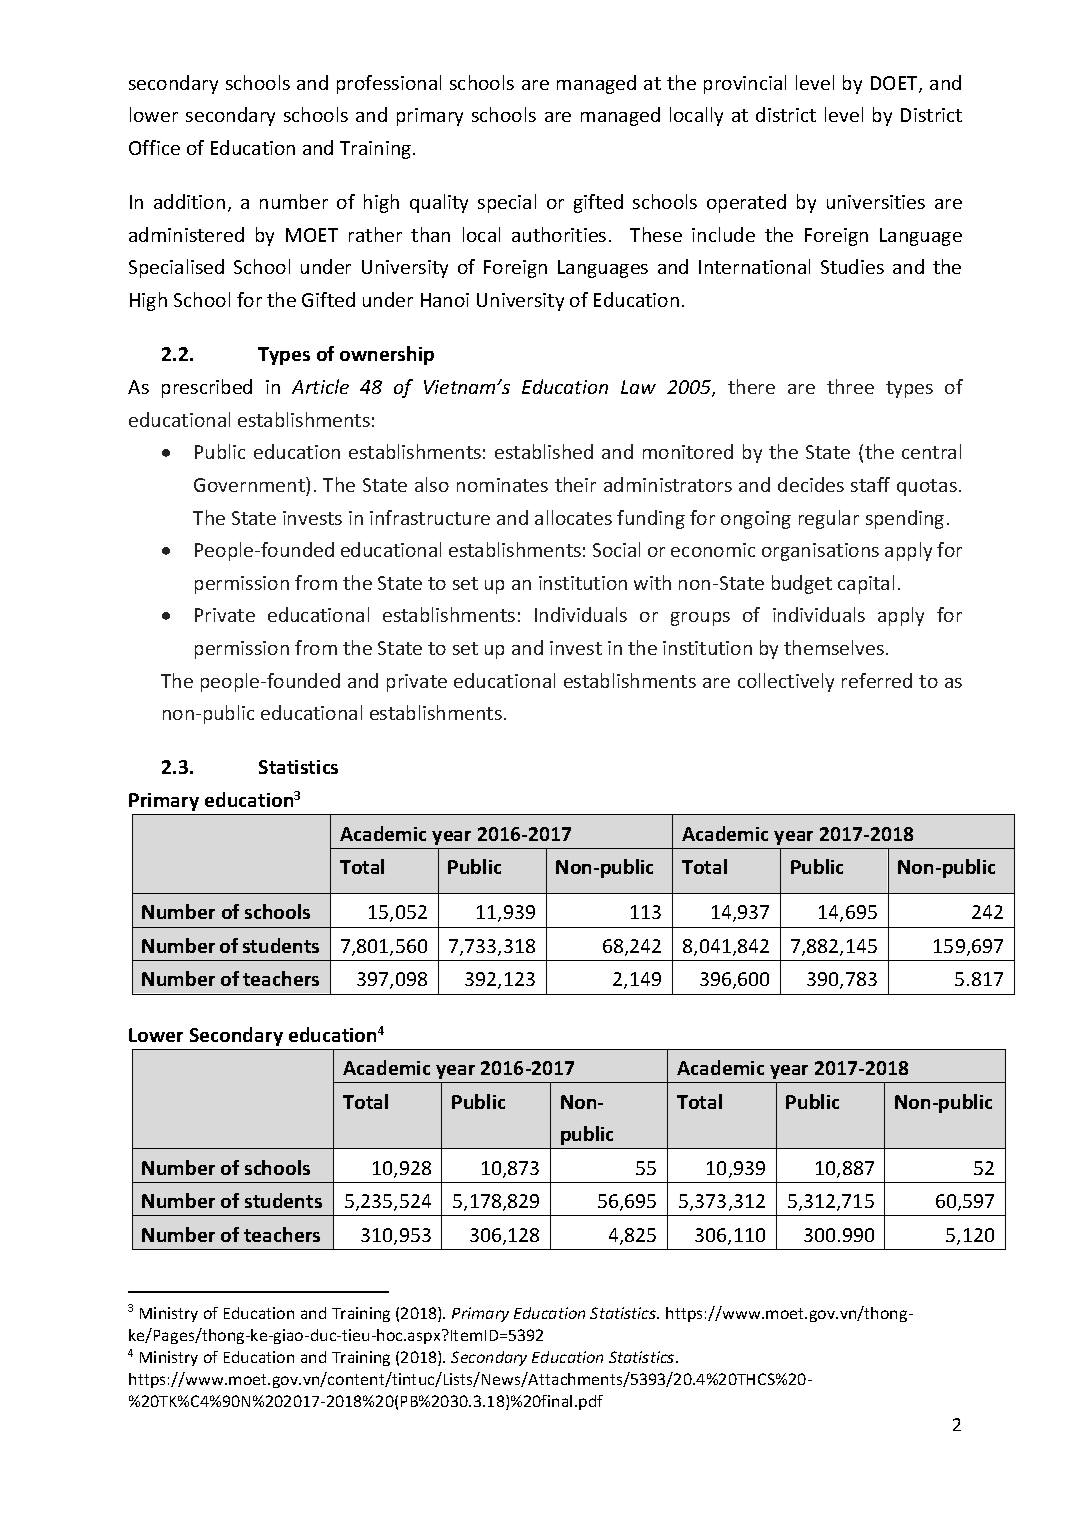 The height and width of the page is (1525, 1078). Describe the element at coordinates (745, 84) in the page. I see `provincial` at that location.
